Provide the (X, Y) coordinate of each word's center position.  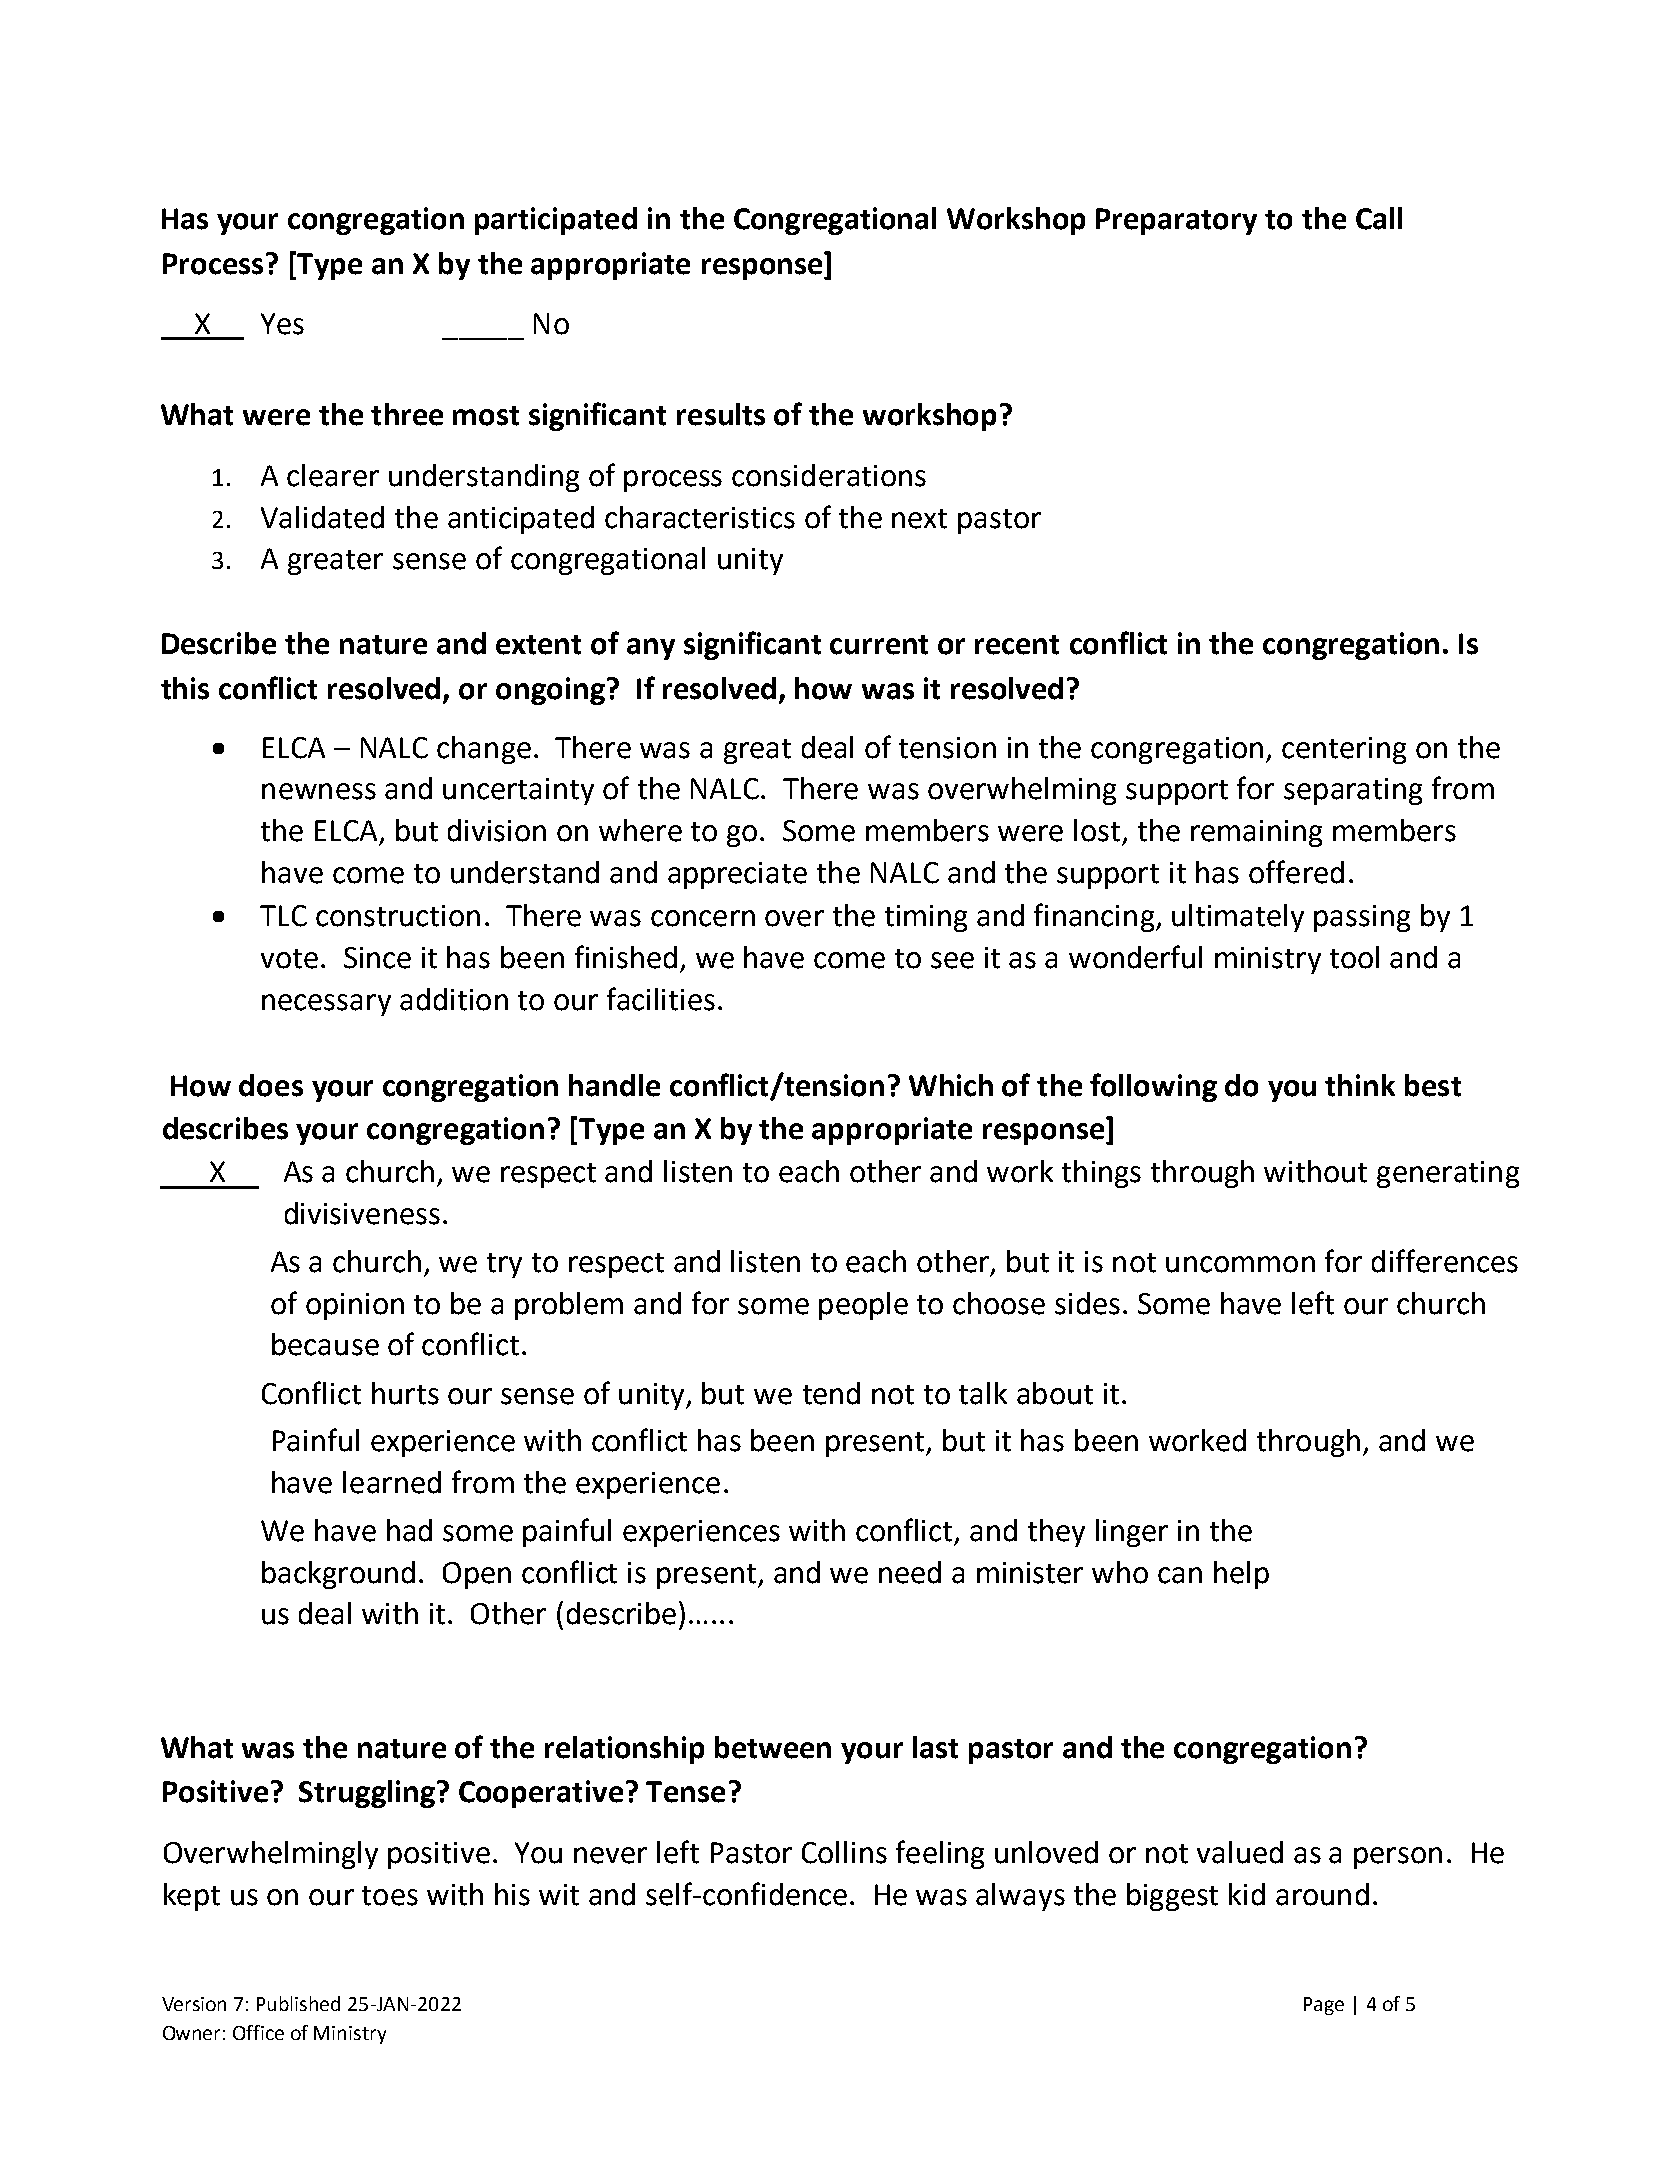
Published (298, 2003)
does (271, 1085)
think (1360, 1085)
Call (1379, 218)
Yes (282, 324)
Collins (844, 1852)
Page (1324, 2006)
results (721, 414)
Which (951, 1085)
